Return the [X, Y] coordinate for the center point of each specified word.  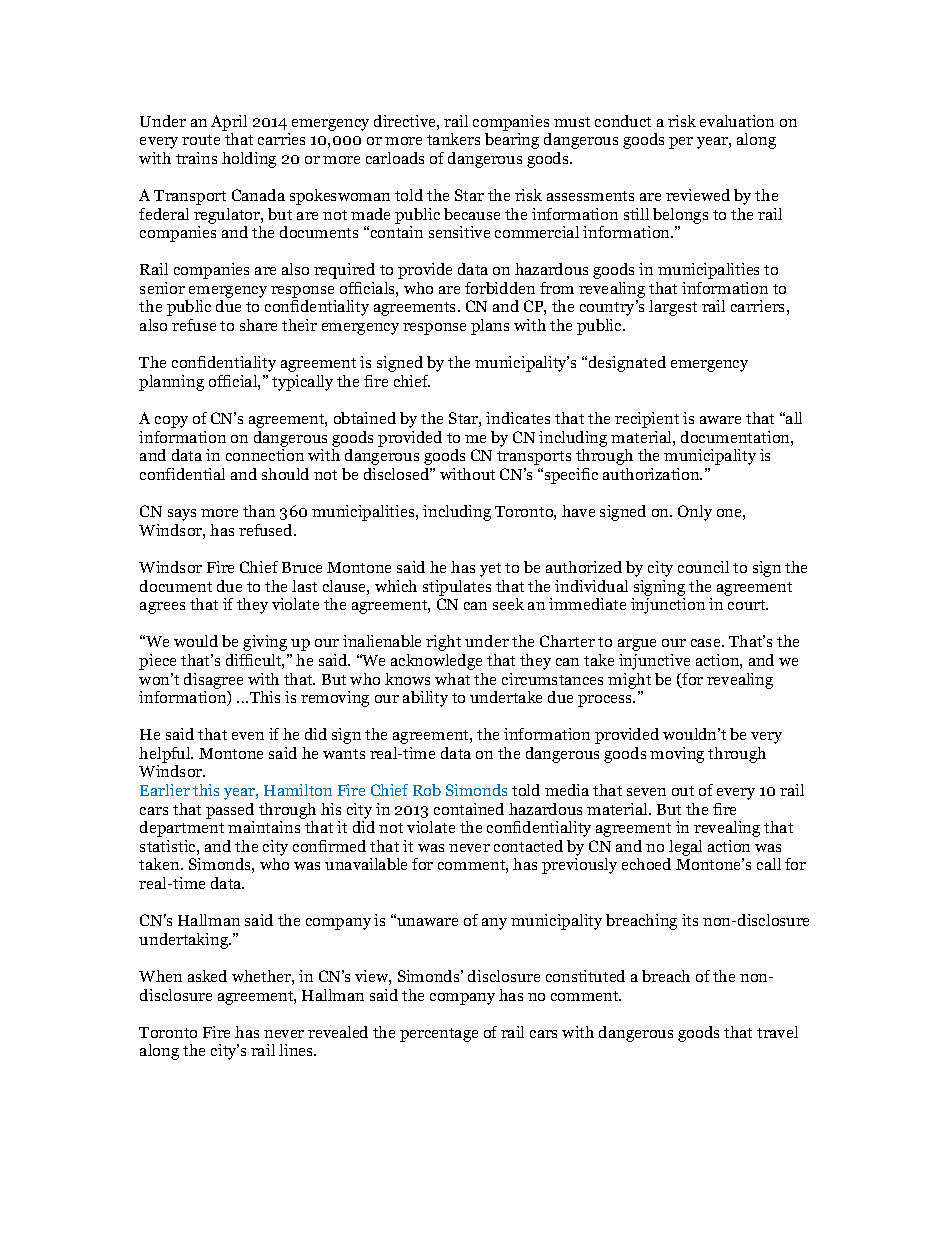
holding [249, 160]
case [707, 643]
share [258, 325]
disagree [213, 681]
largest [673, 308]
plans [490, 327]
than [259, 511]
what [452, 679]
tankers [453, 139]
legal [685, 848]
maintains [264, 827]
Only [695, 513]
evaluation [737, 121]
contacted [528, 846]
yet [490, 570]
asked [207, 976]
